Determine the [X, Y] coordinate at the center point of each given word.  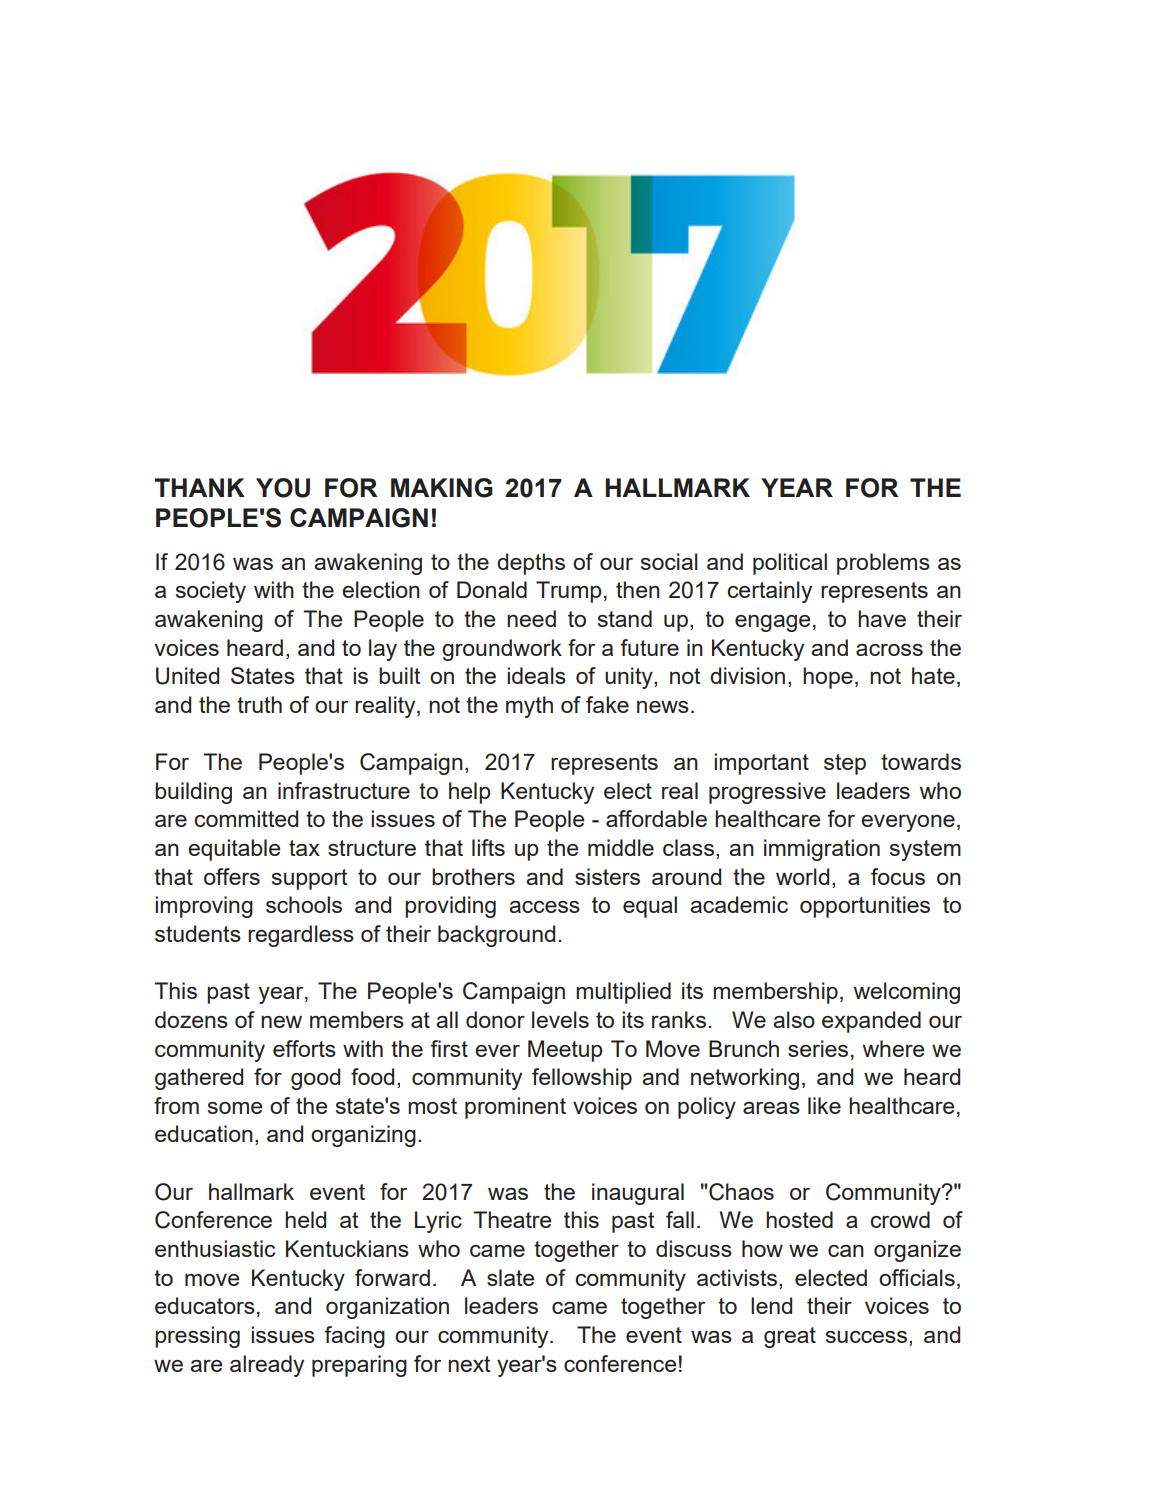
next [469, 1364]
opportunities [865, 907]
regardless [301, 936]
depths [531, 564]
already [267, 1366]
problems [883, 564]
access [544, 907]
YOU [283, 488]
